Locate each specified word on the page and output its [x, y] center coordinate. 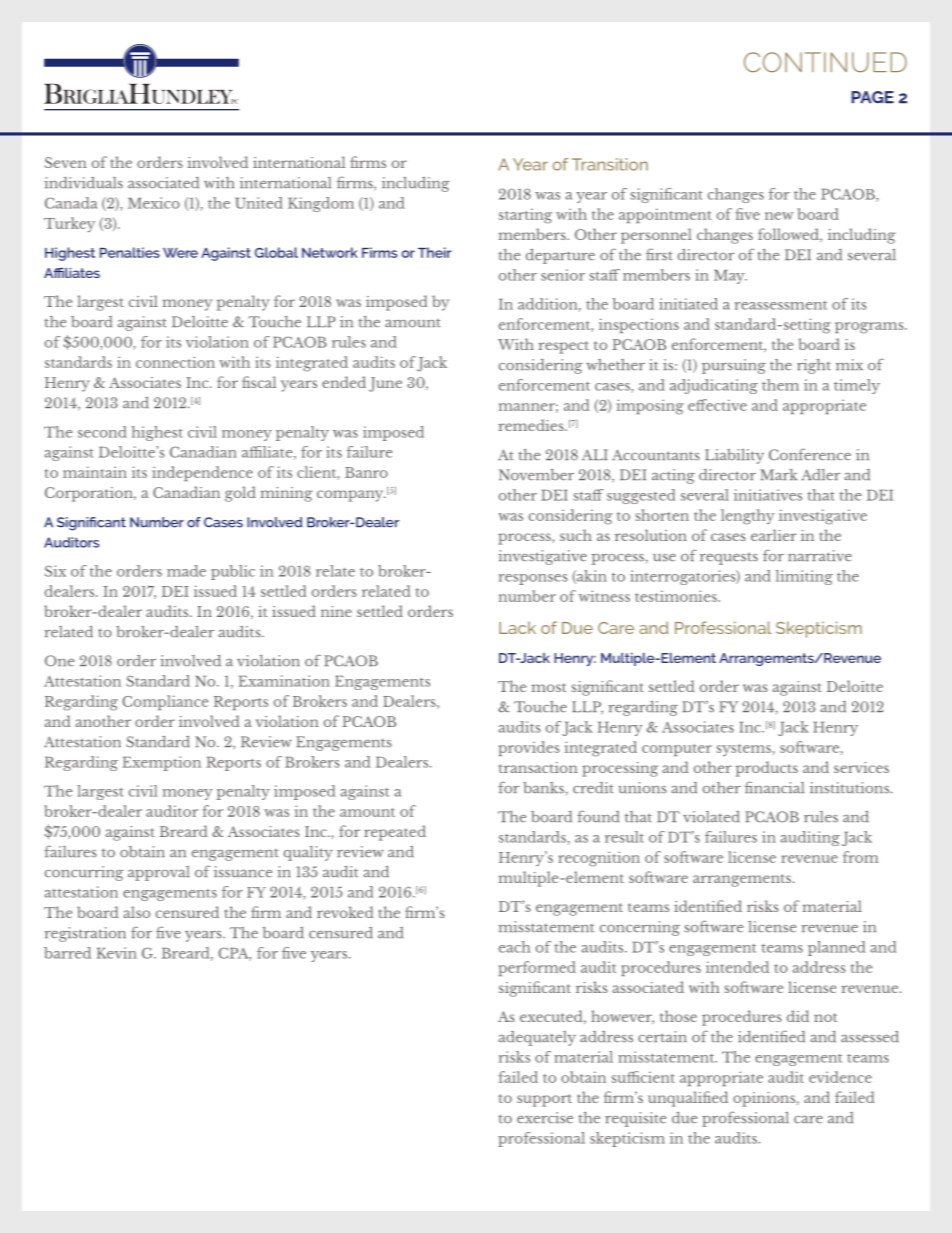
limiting [804, 577]
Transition [610, 164]
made [186, 571]
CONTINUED [825, 62]
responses [533, 579]
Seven [65, 162]
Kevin [116, 953]
